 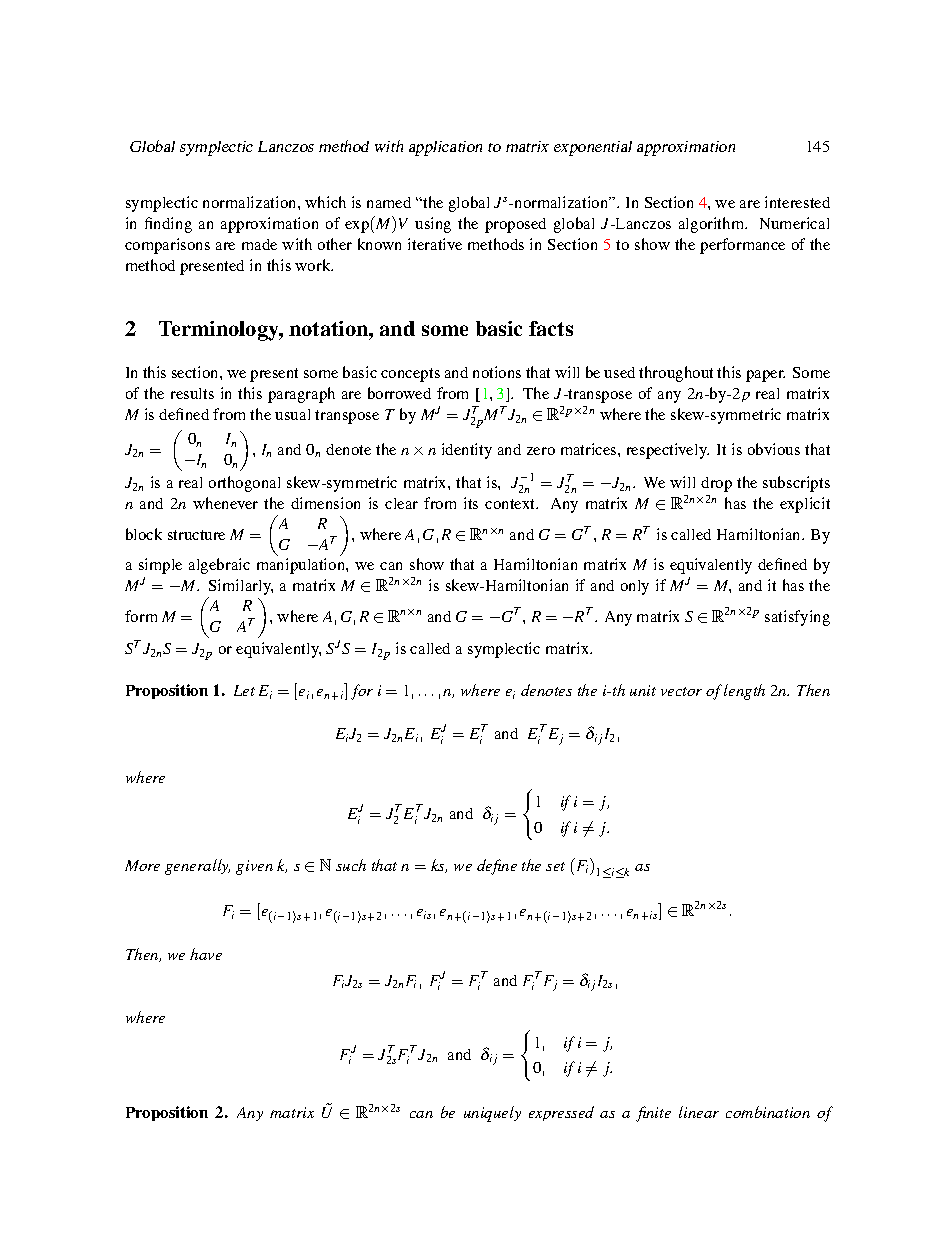 I want to click on algorithm, so click(x=713, y=225).
